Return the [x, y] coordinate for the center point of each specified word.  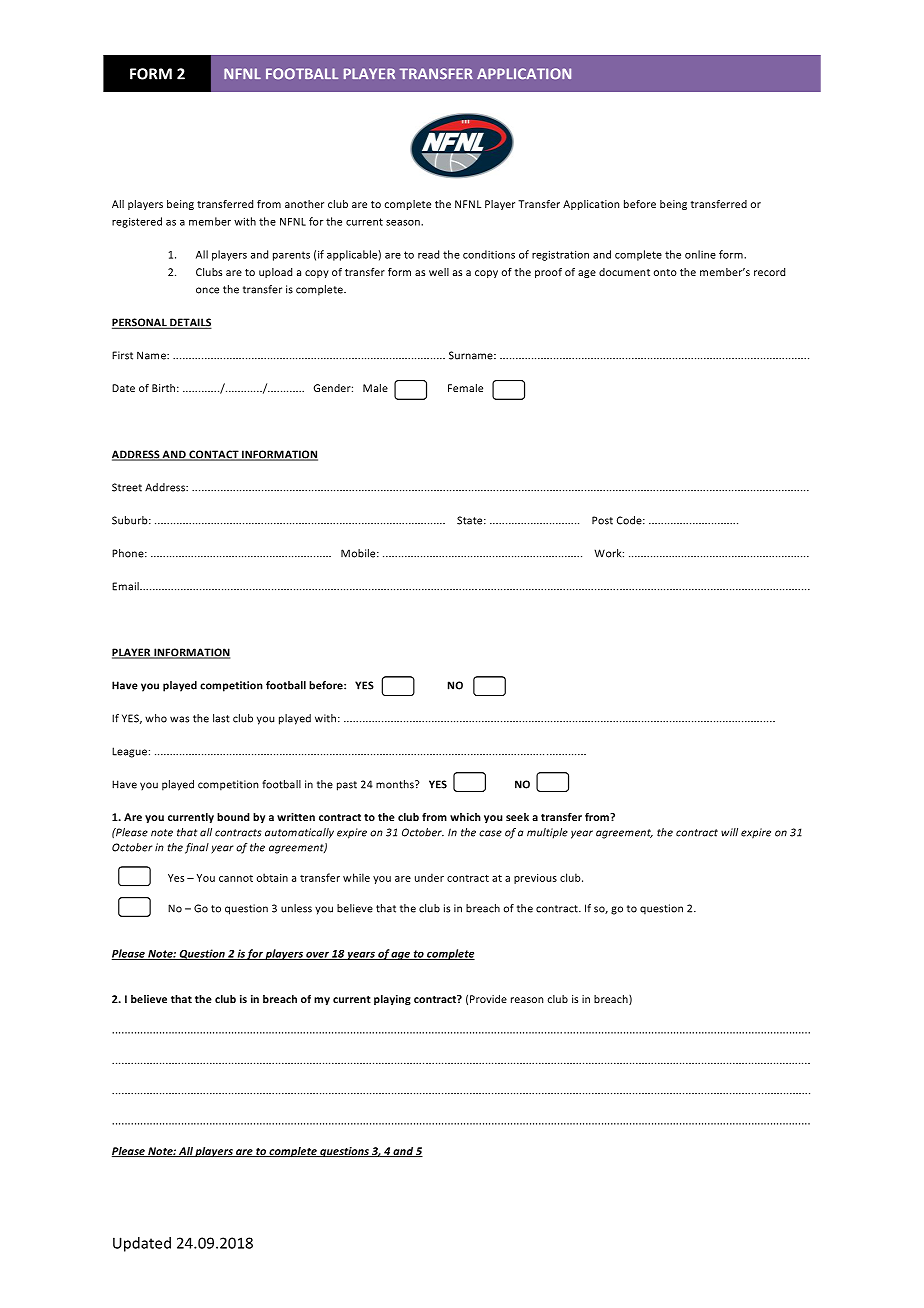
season [404, 223]
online [700, 254]
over [317, 955]
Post [602, 520]
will [729, 832]
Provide [488, 999]
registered [137, 222]
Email [126, 586]
